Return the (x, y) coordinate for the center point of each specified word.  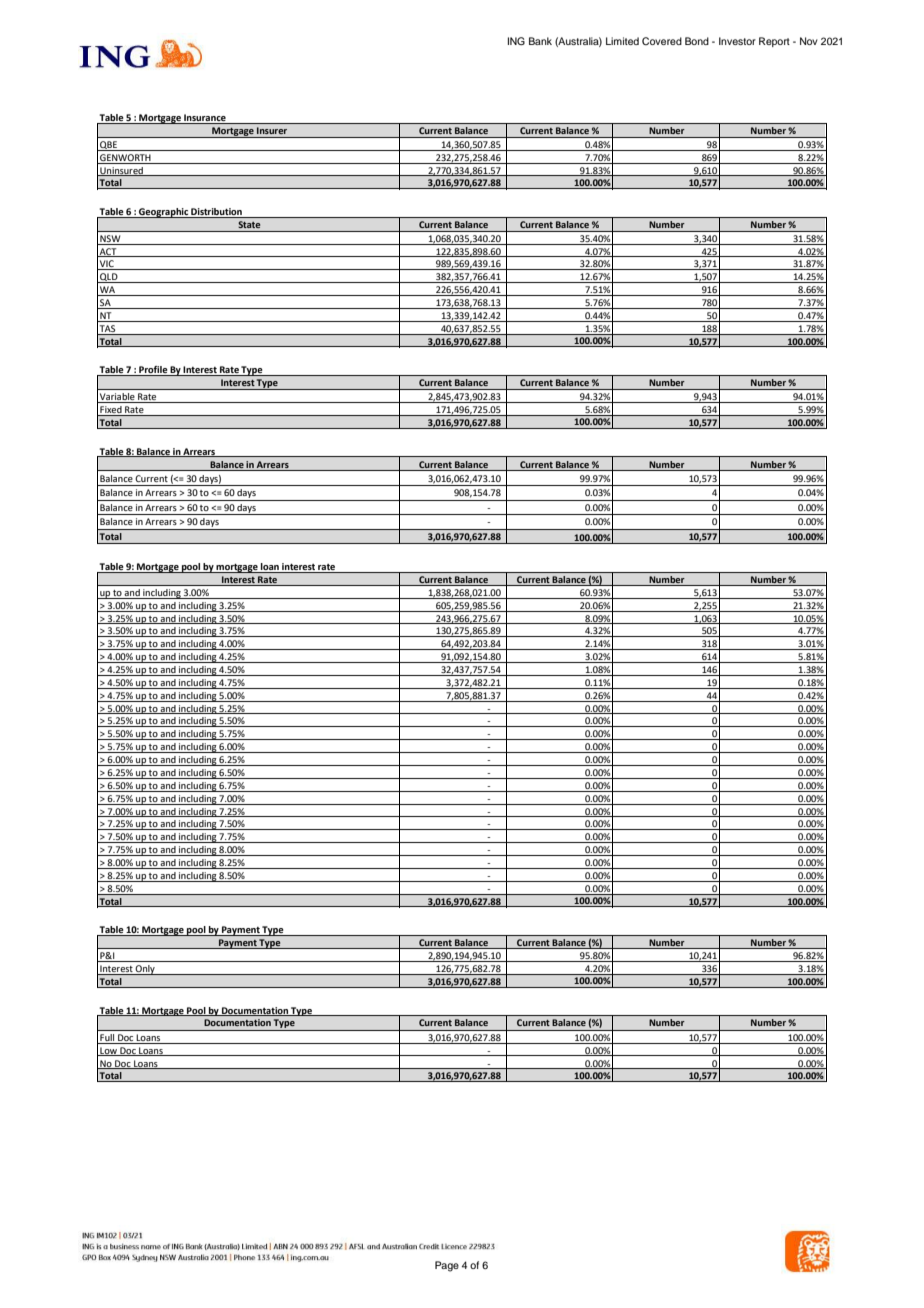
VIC (107, 265)
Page (447, 1266)
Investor (737, 41)
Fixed (111, 411)
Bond (697, 41)
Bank (540, 41)
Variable (117, 398)
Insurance (205, 119)
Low (108, 1051)
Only (145, 970)
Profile (153, 371)
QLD (109, 278)
